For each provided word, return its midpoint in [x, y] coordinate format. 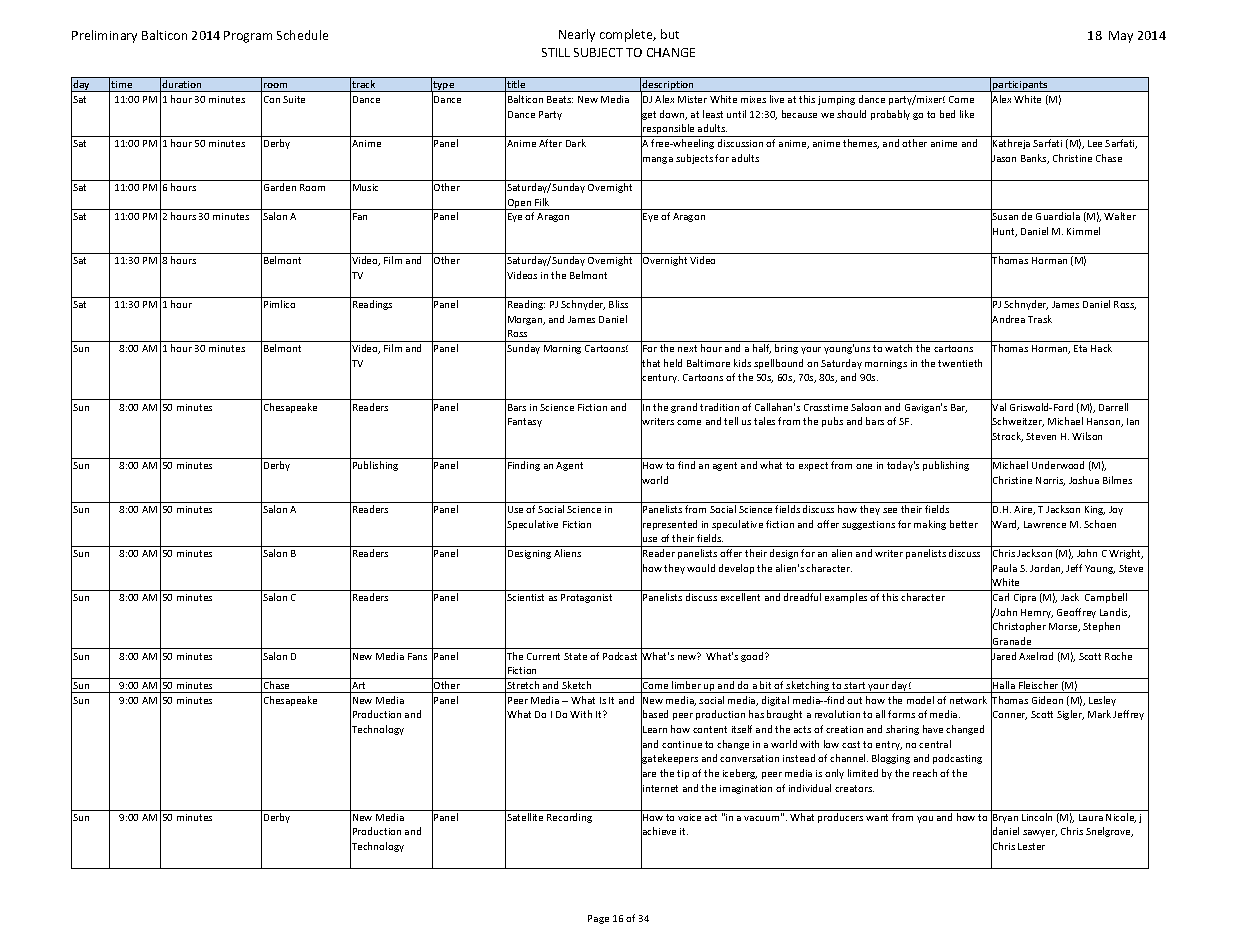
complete [628, 35]
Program [248, 37]
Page [598, 919]
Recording [569, 818]
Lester [1031, 846]
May [1121, 37]
